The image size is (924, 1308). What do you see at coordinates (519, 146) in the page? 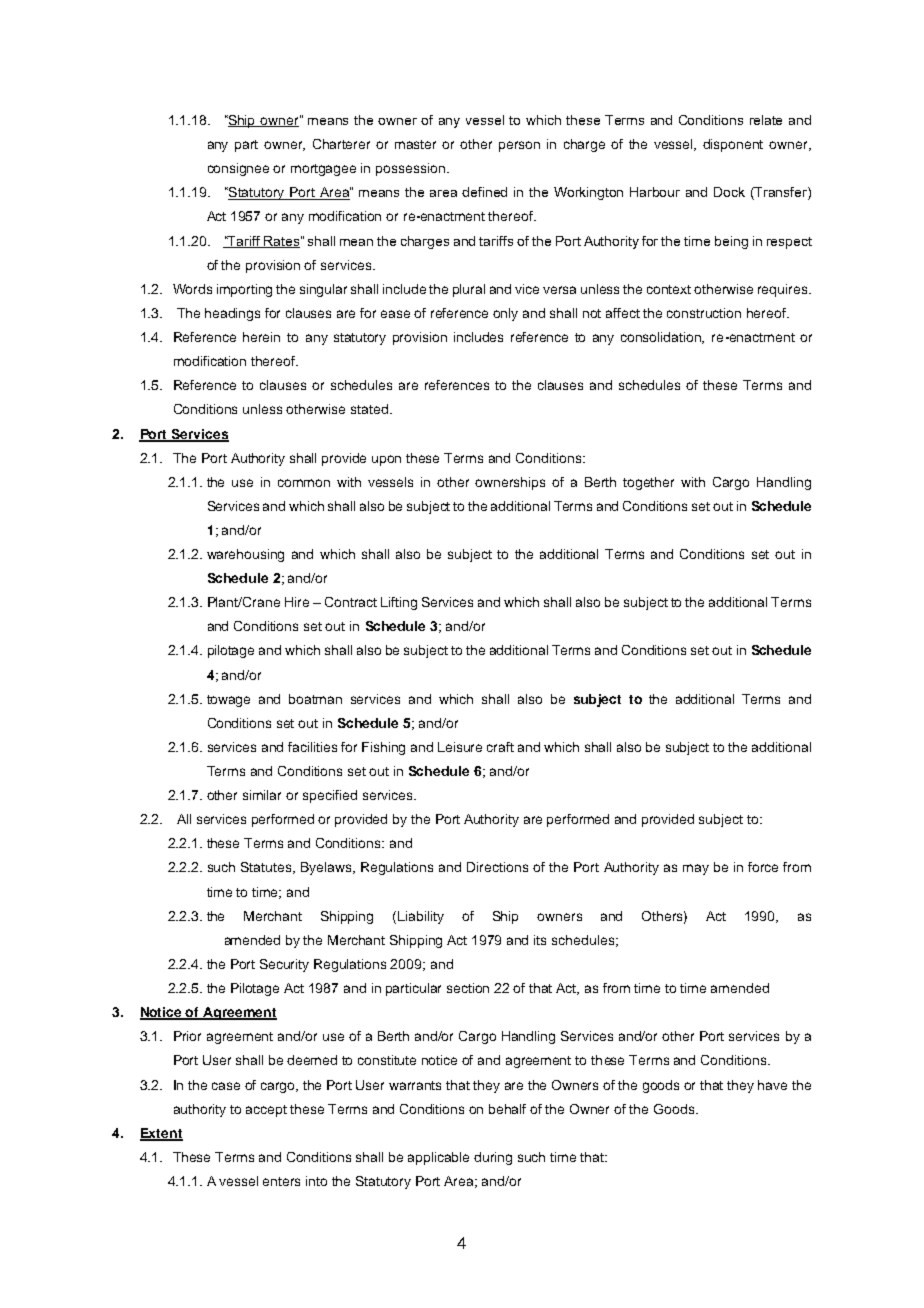
I see `person` at bounding box center [519, 146].
